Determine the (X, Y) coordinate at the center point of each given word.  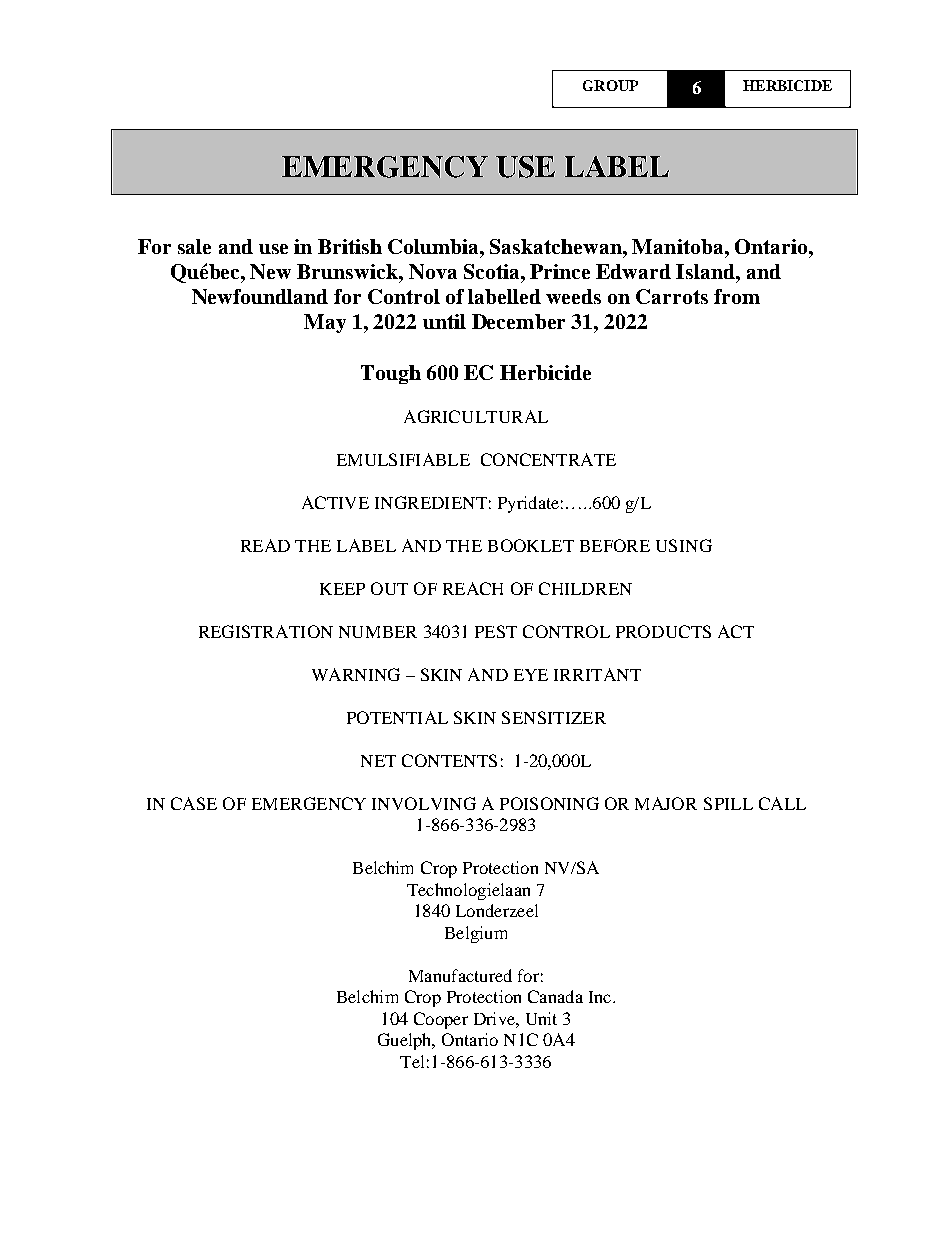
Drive (495, 1018)
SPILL (728, 803)
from (737, 296)
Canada (555, 996)
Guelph (406, 1041)
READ (265, 545)
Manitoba (679, 246)
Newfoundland (260, 296)
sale (194, 246)
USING (684, 545)
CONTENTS (449, 760)
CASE (194, 803)
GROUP (610, 85)
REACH (473, 588)
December (518, 321)
